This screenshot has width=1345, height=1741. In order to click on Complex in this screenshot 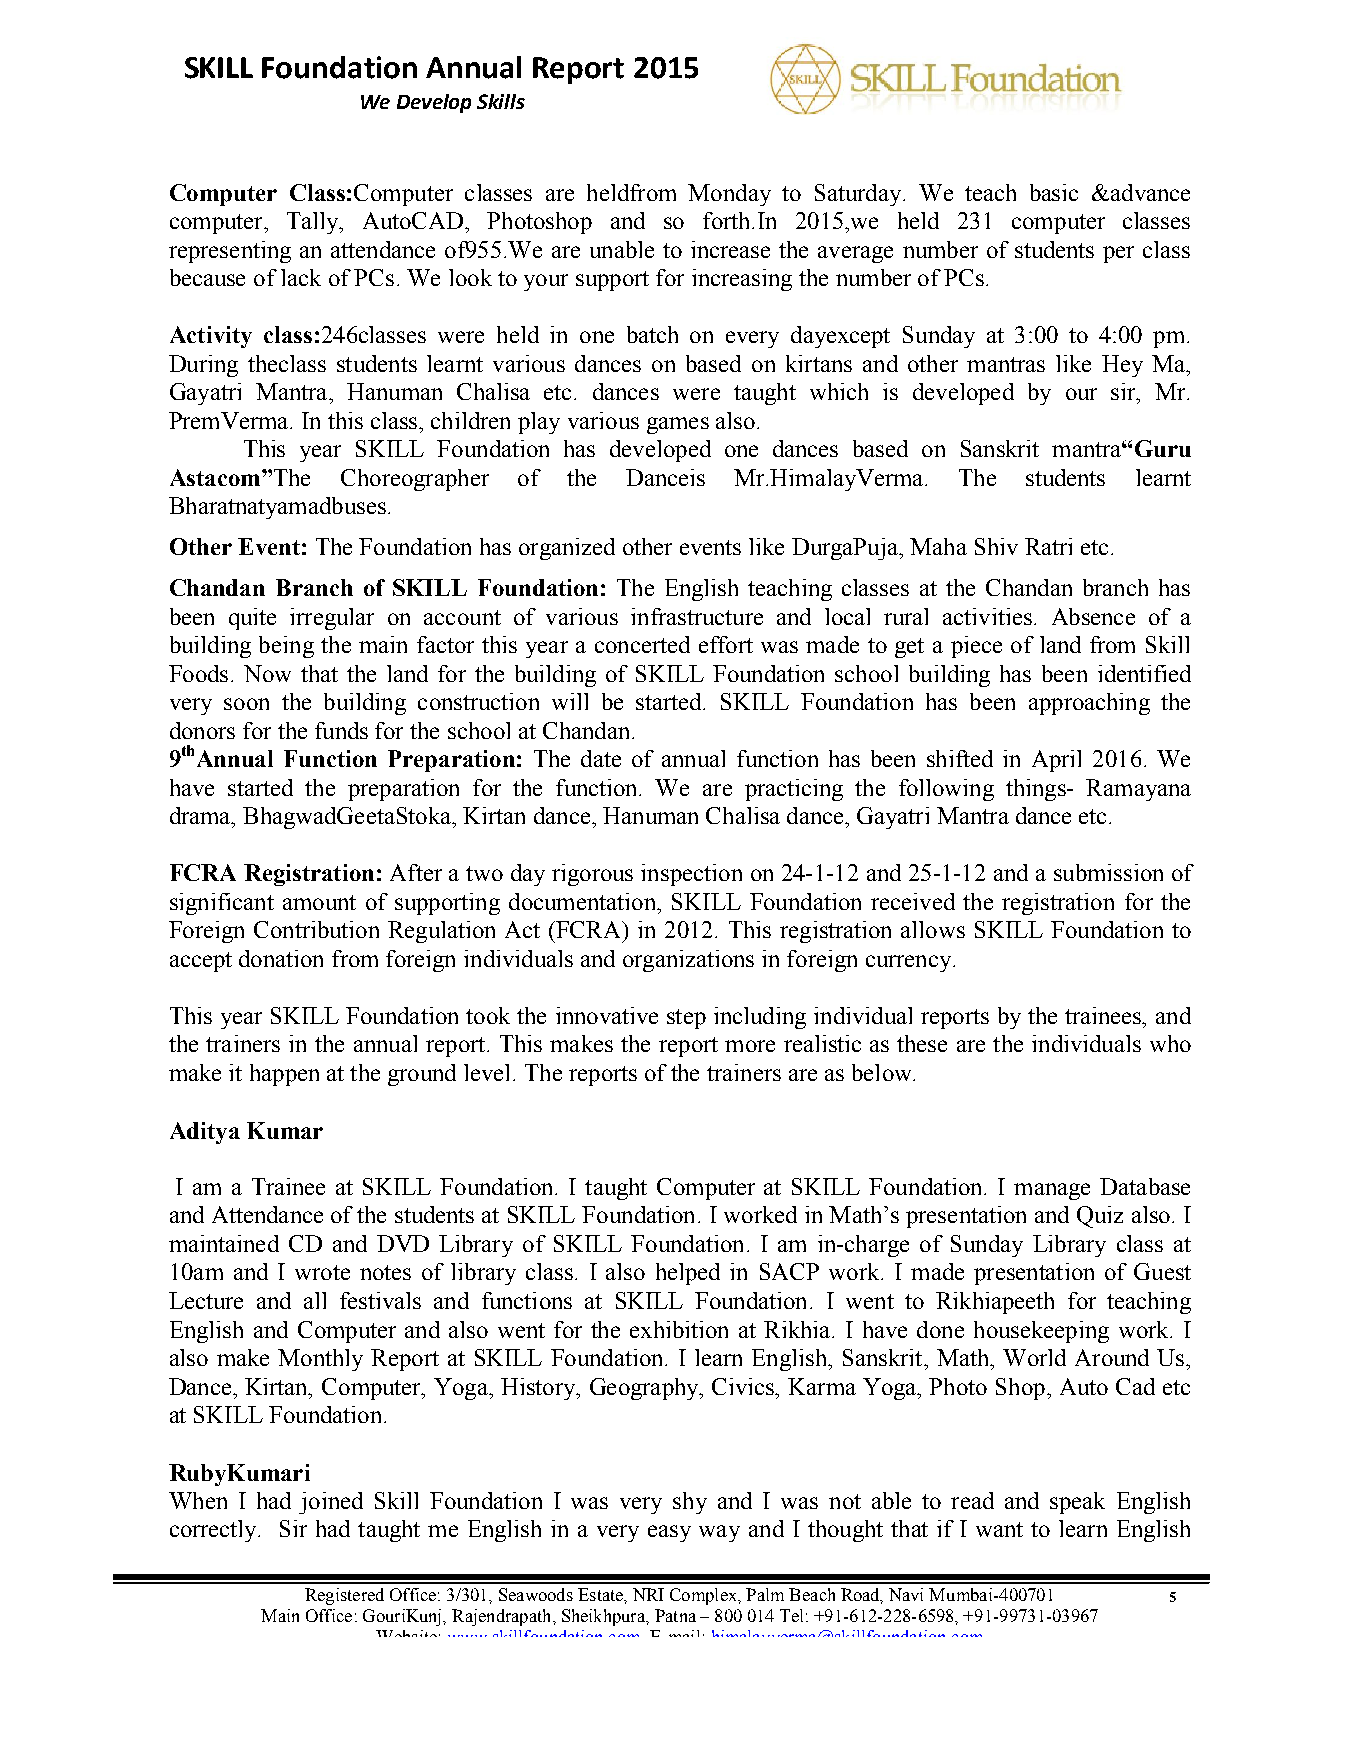, I will do `click(704, 1596)`.
